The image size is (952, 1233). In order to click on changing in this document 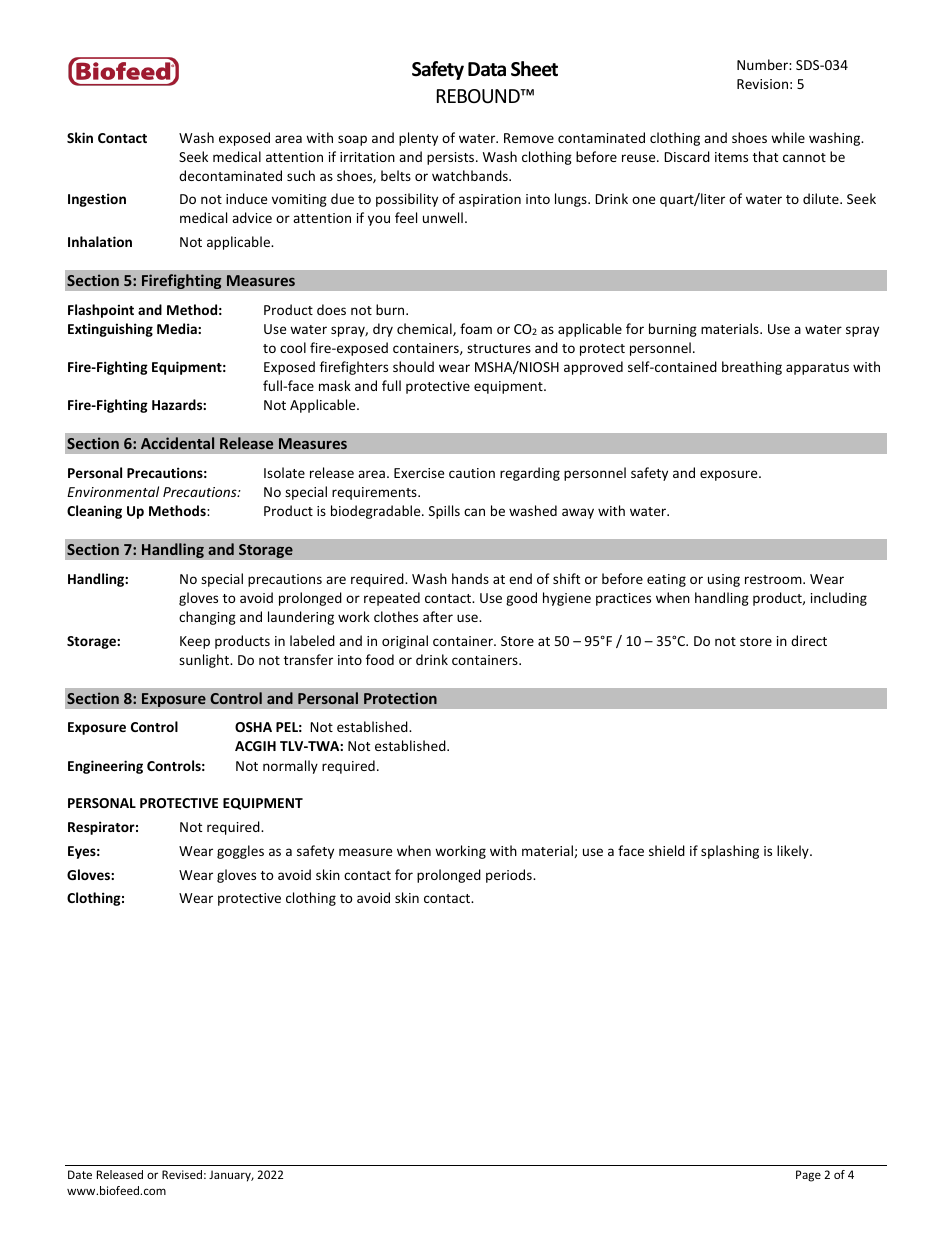, I will do `click(207, 618)`.
